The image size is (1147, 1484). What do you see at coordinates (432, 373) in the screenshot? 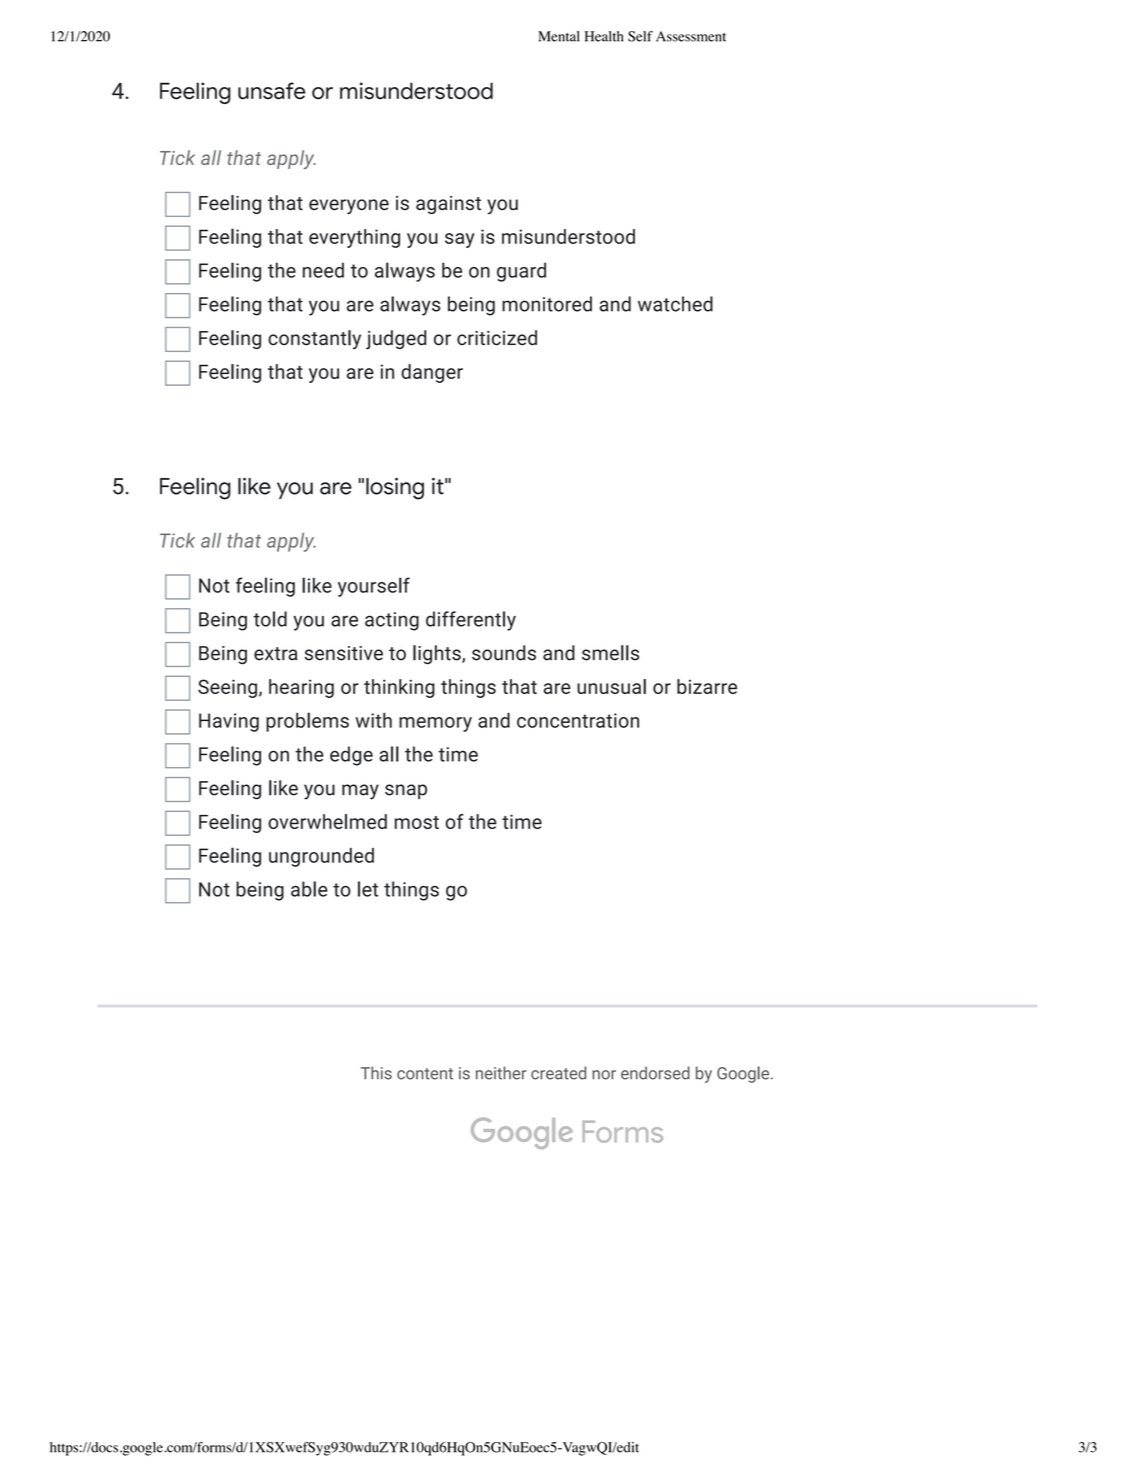
I see `danger` at bounding box center [432, 373].
